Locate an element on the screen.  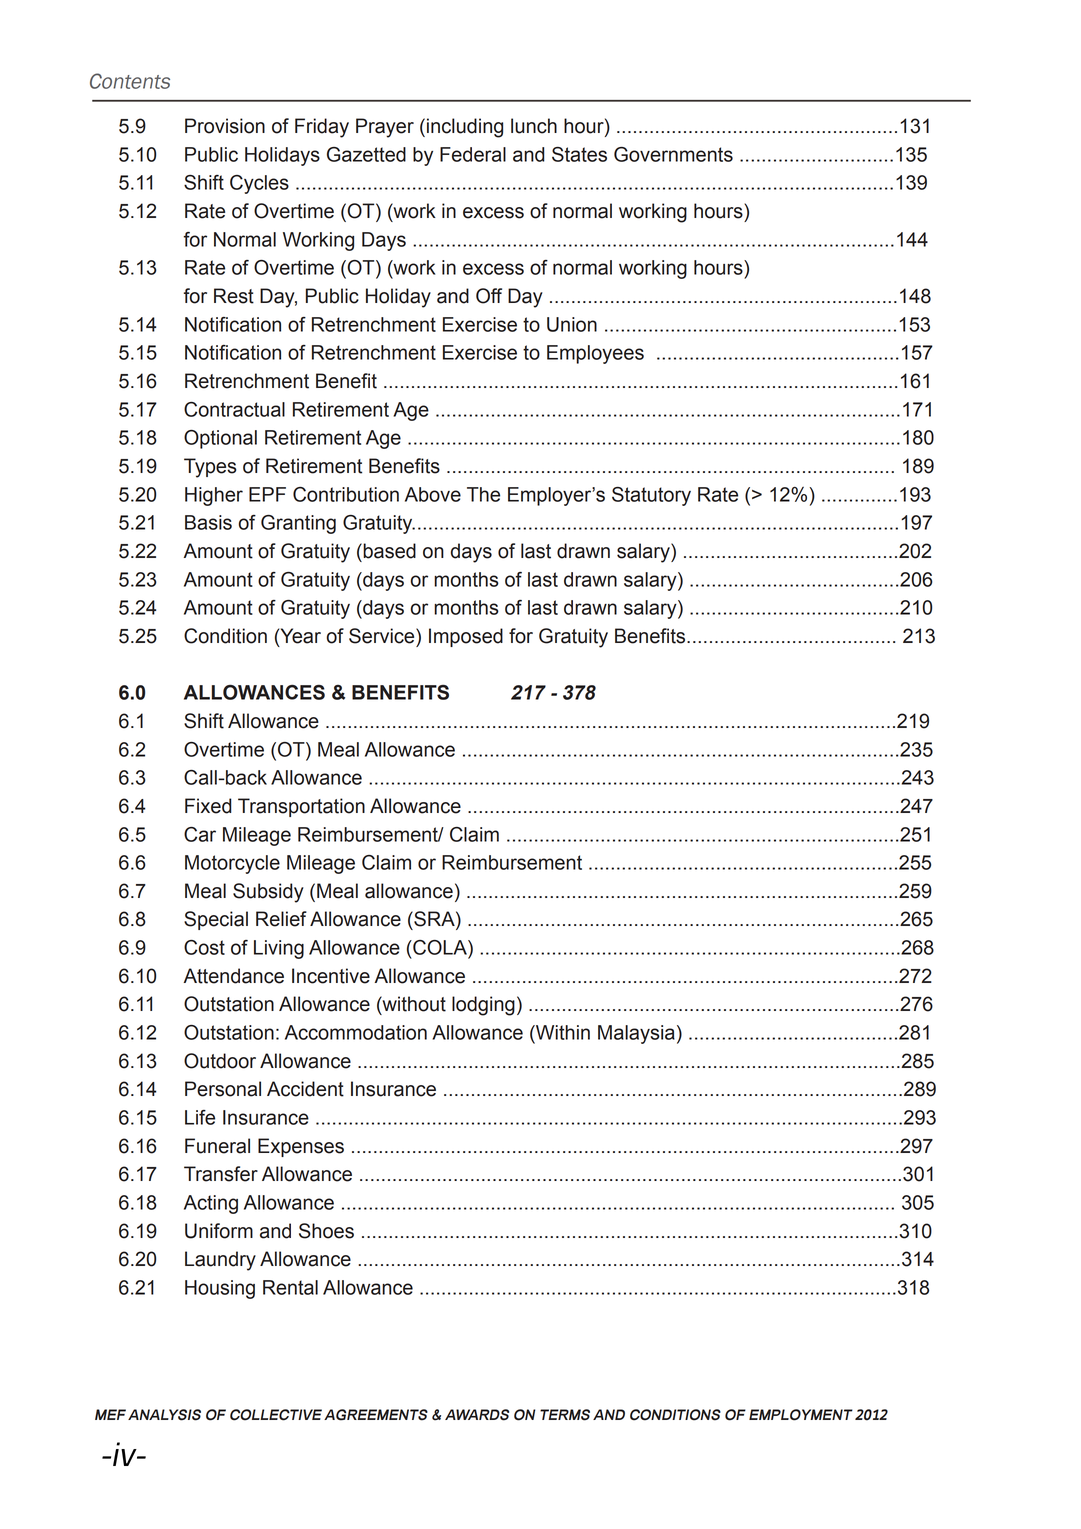
Cycles is located at coordinates (259, 184).
